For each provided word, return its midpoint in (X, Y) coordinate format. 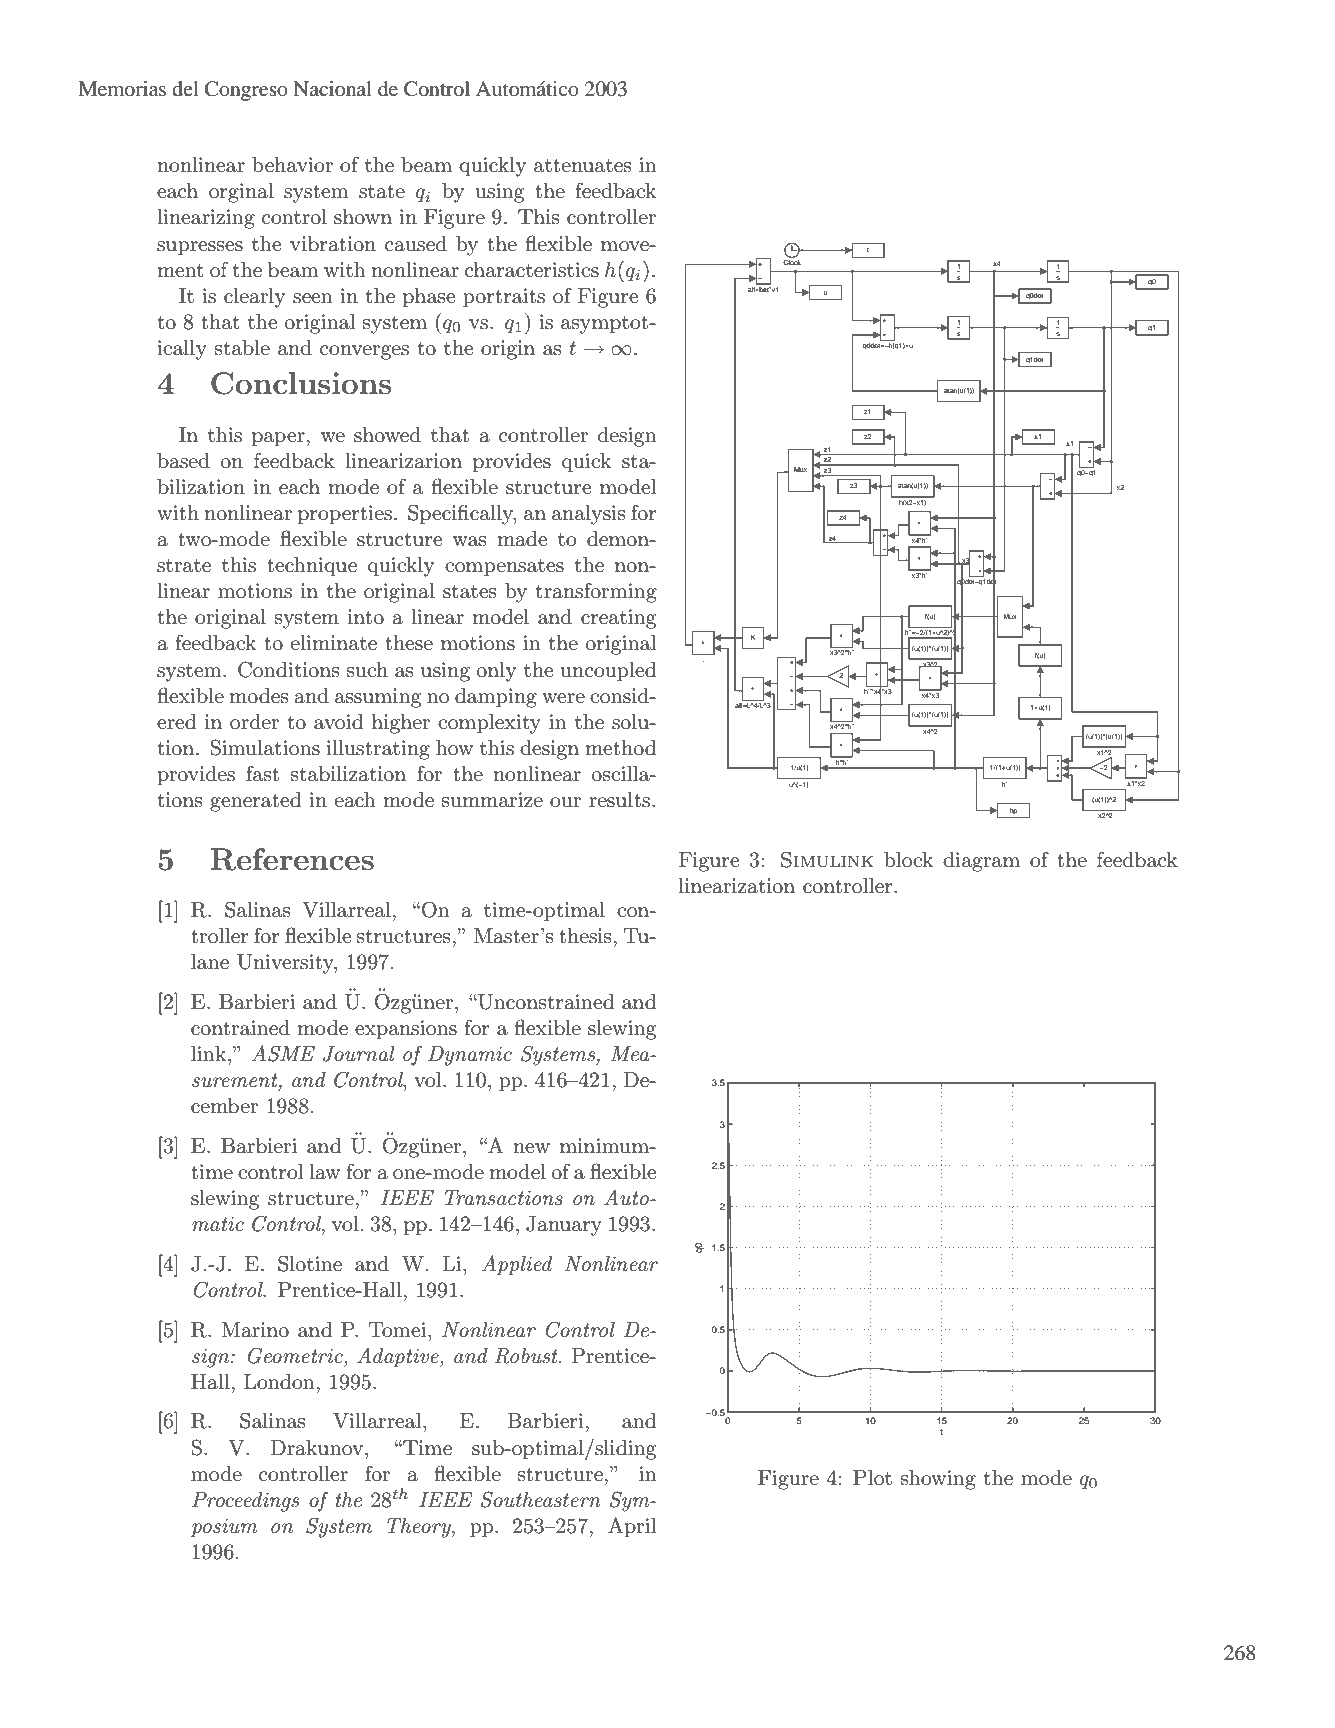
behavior (292, 165)
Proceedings (245, 1502)
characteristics (532, 270)
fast (262, 773)
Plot (872, 1478)
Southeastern (540, 1499)
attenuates (583, 166)
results (619, 800)
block (908, 860)
